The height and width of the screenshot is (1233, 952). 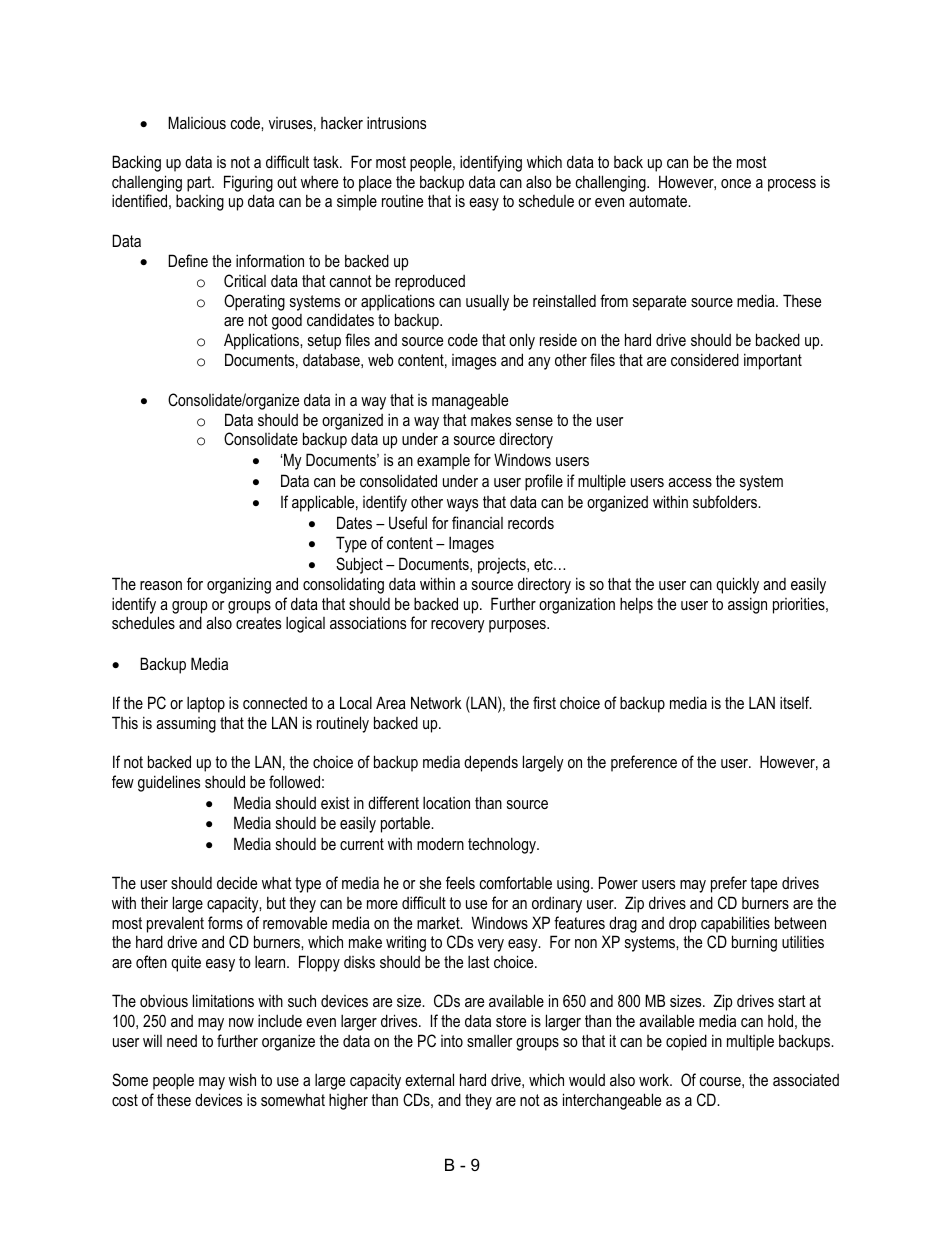 What do you see at coordinates (169, 783) in the screenshot?
I see `guidelines` at bounding box center [169, 783].
